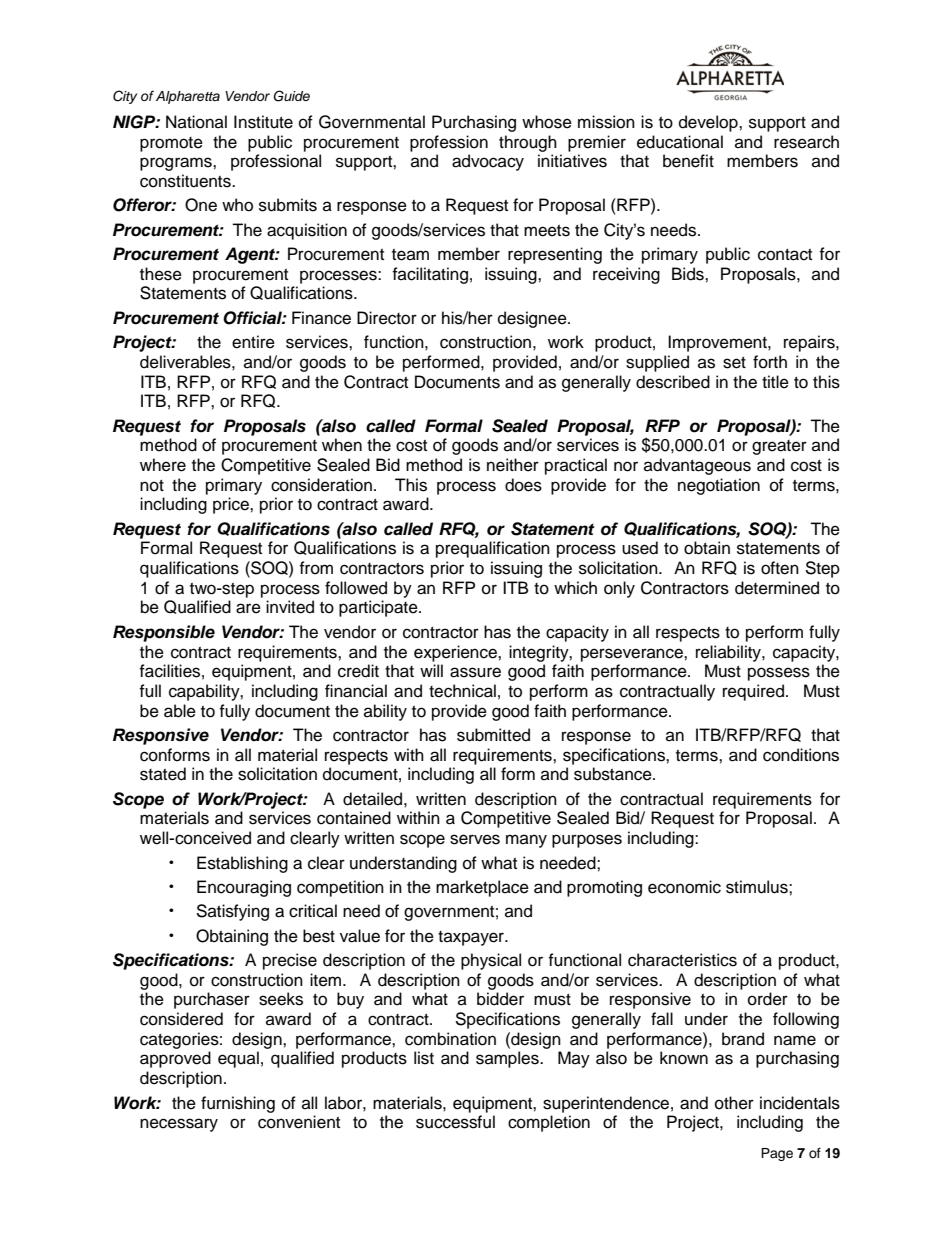  Describe the element at coordinates (801, 755) in the screenshot. I see `conditions` at that location.
